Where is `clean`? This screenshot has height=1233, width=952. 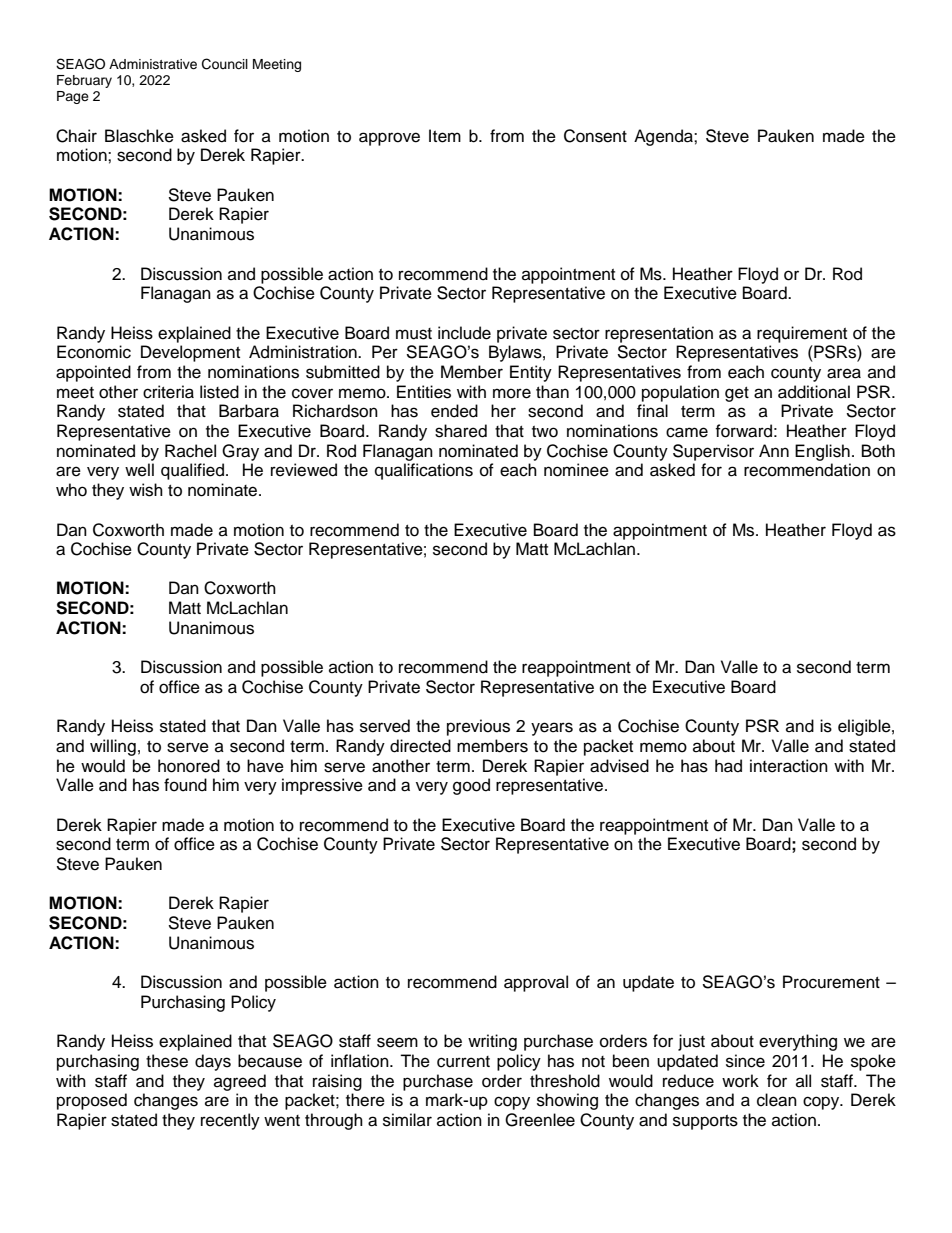
clean is located at coordinates (777, 1100).
